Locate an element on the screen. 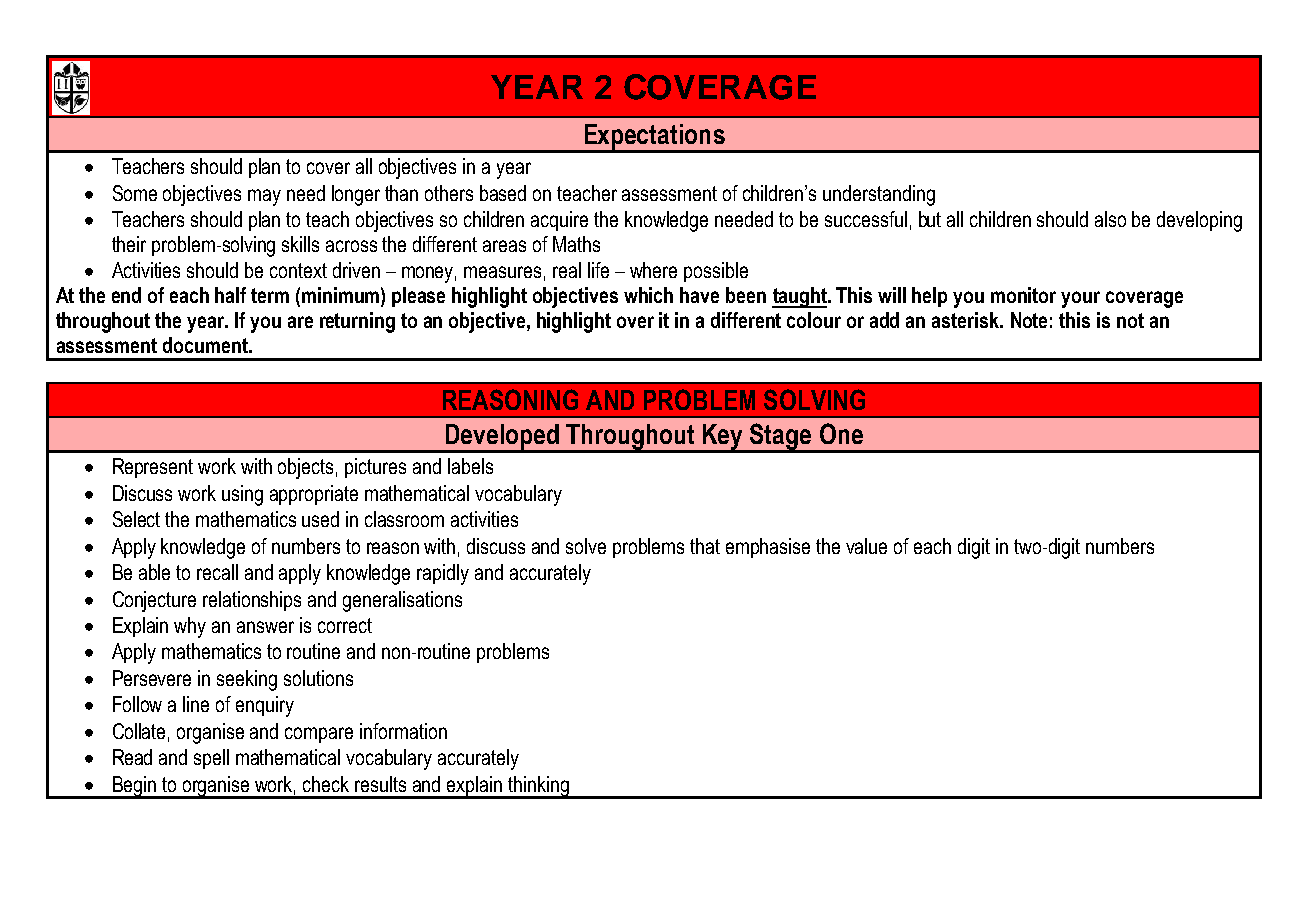 The width and height of the screenshot is (1308, 924). spell is located at coordinates (211, 759).
